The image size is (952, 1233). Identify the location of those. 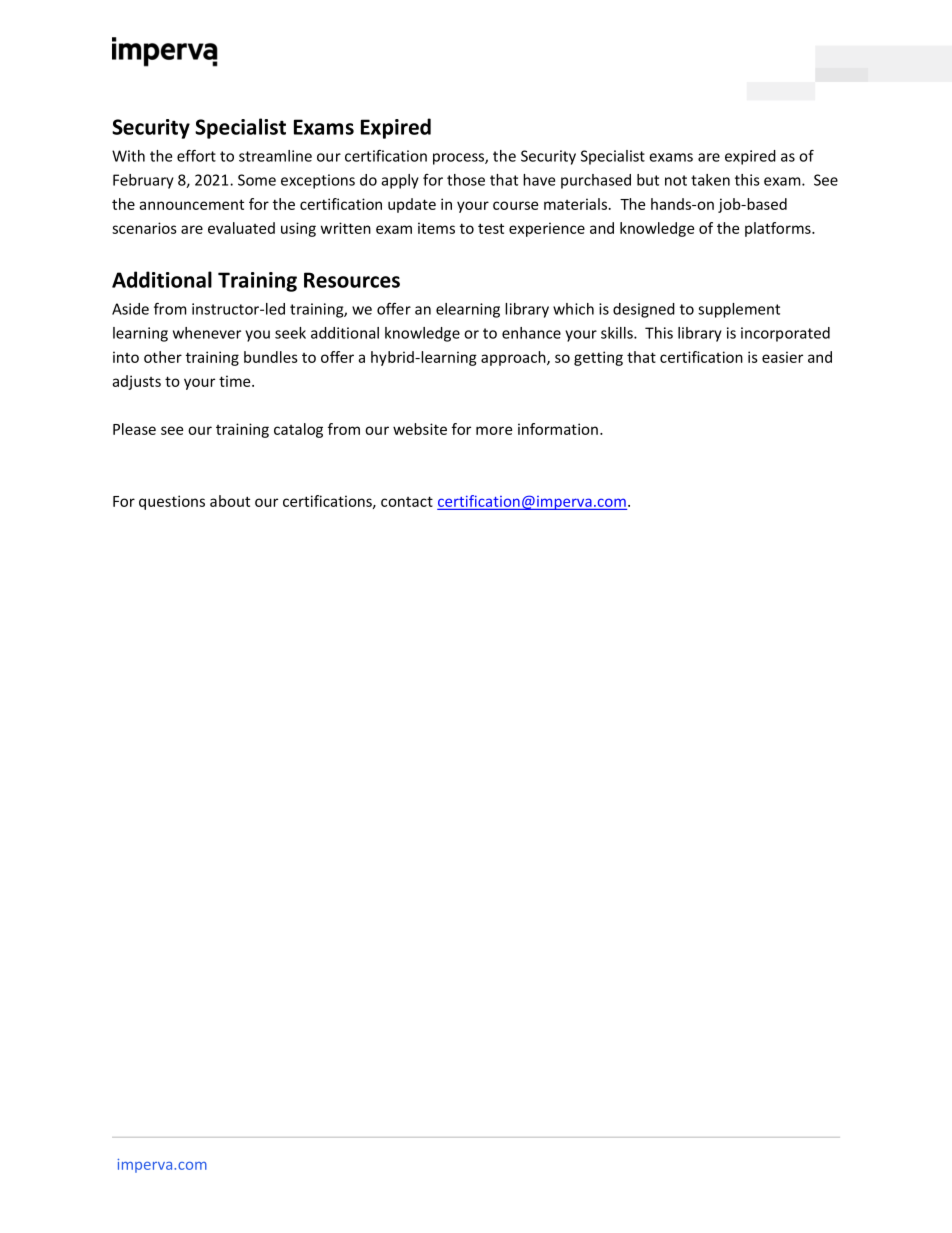
(466, 180).
